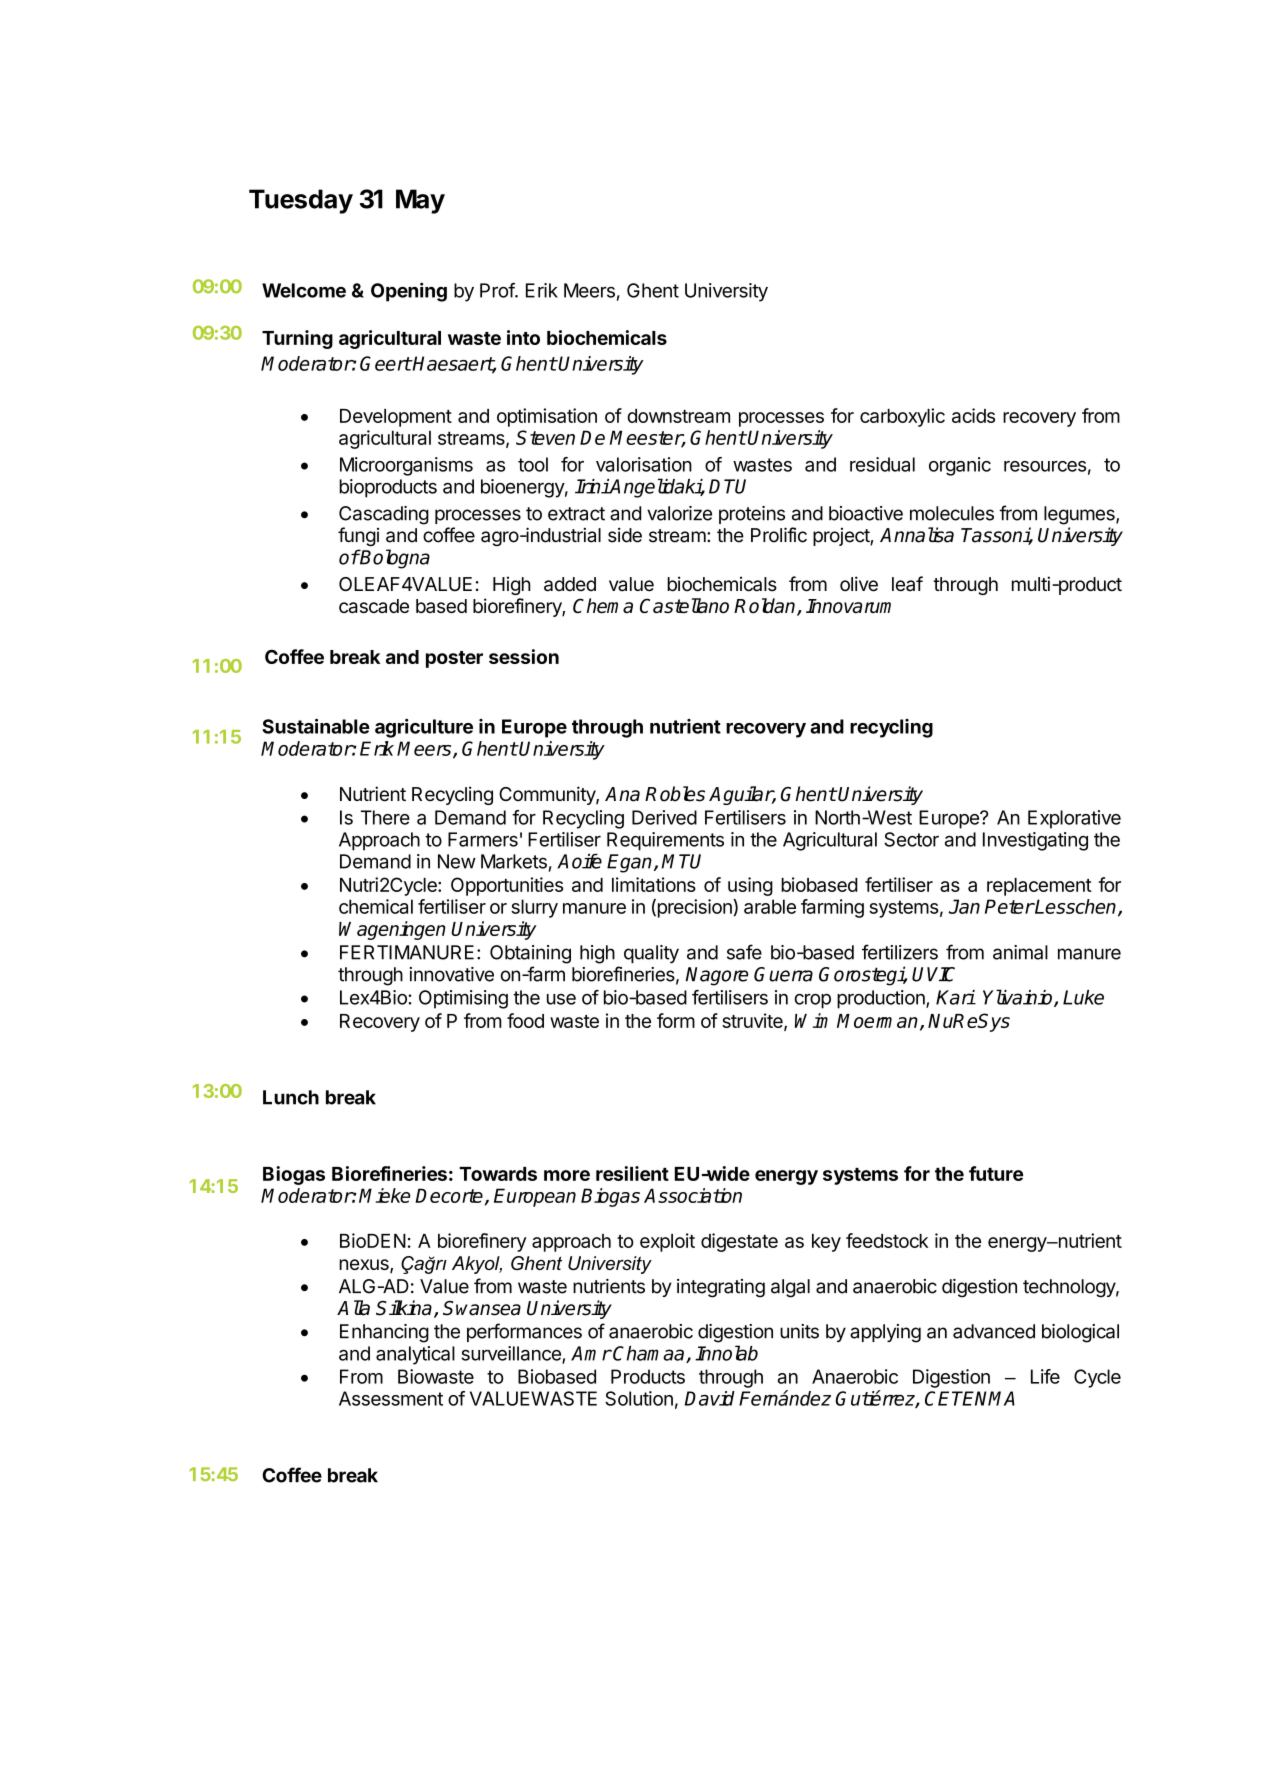 The height and width of the page is (1788, 1264). Describe the element at coordinates (952, 513) in the page. I see `molecules` at that location.
